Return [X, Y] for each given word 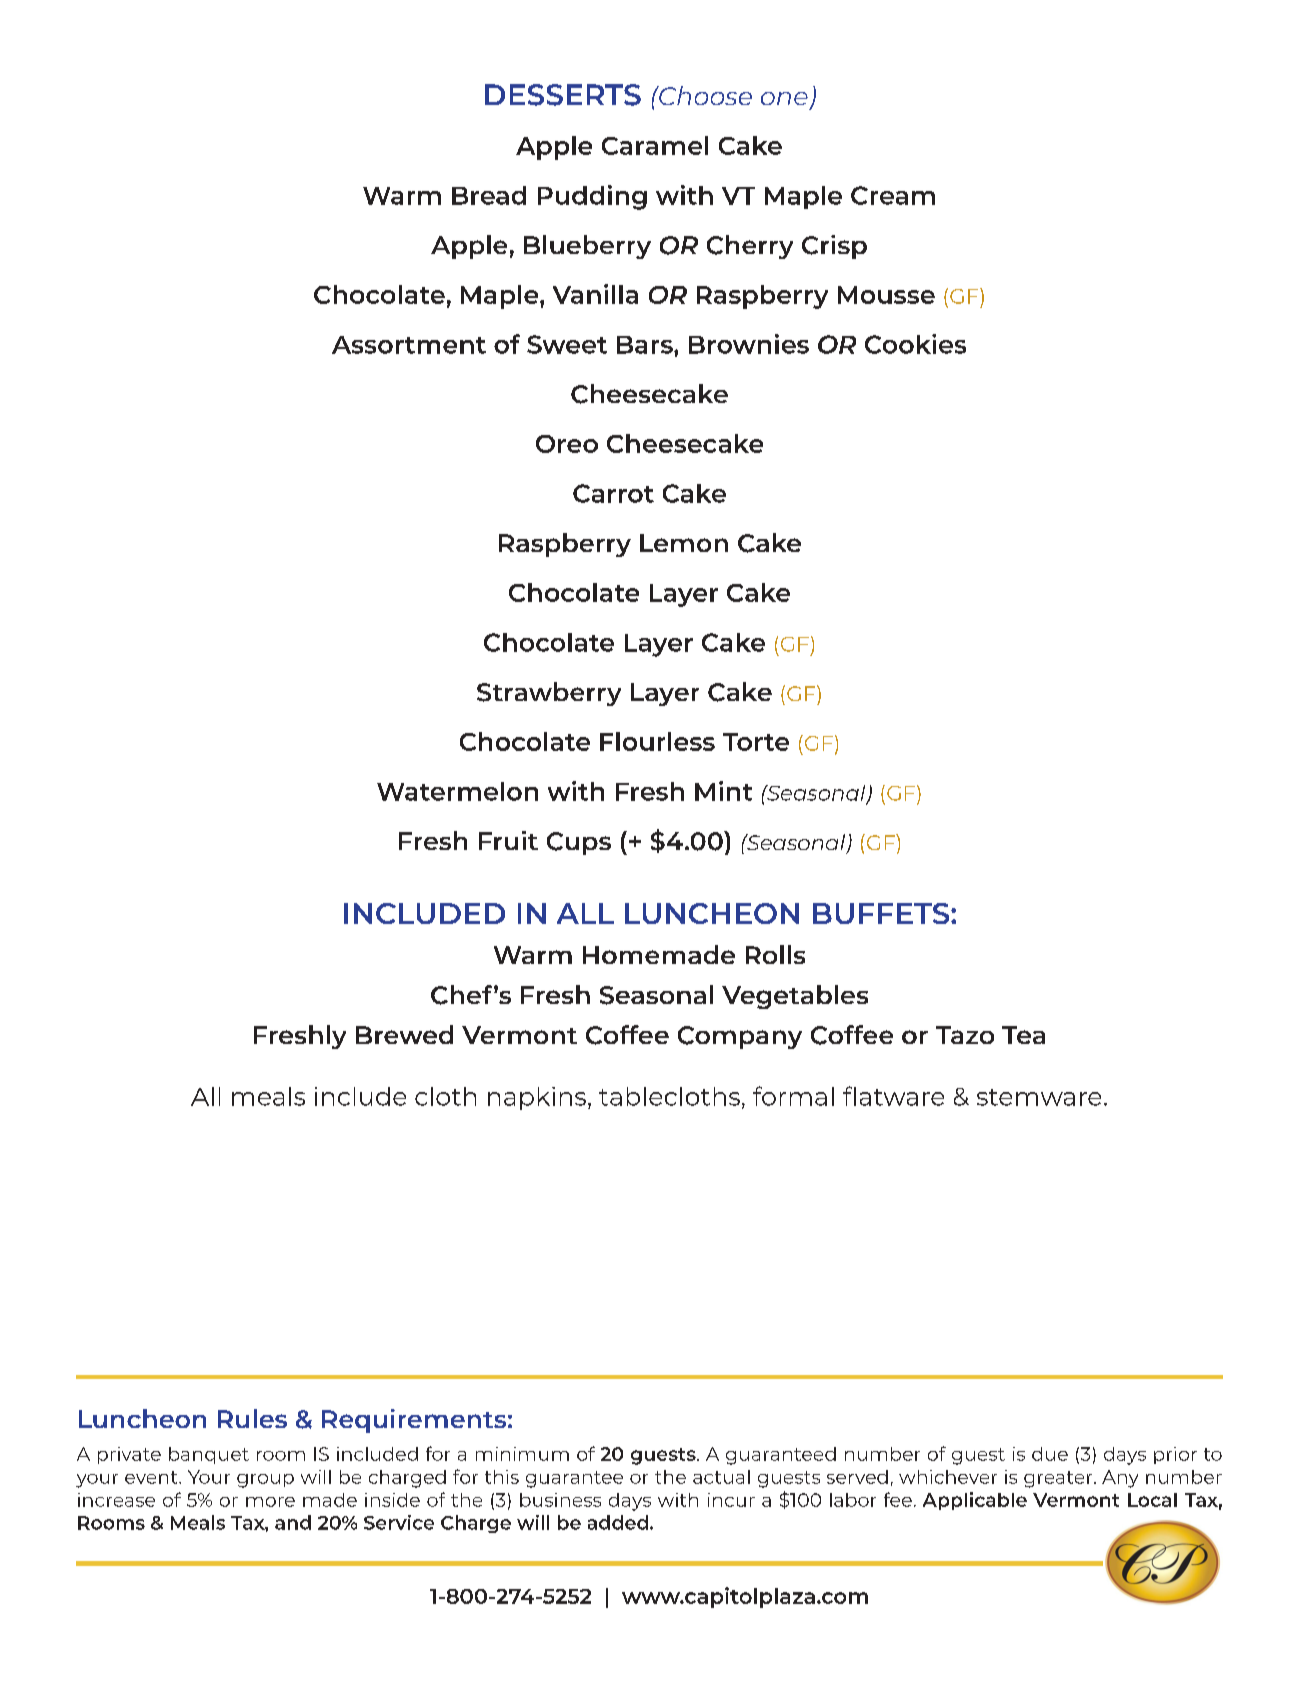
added [618, 1522]
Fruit [508, 840]
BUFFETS [882, 913]
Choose [704, 95]
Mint [723, 791]
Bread [489, 195]
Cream [893, 195]
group [265, 1481]
